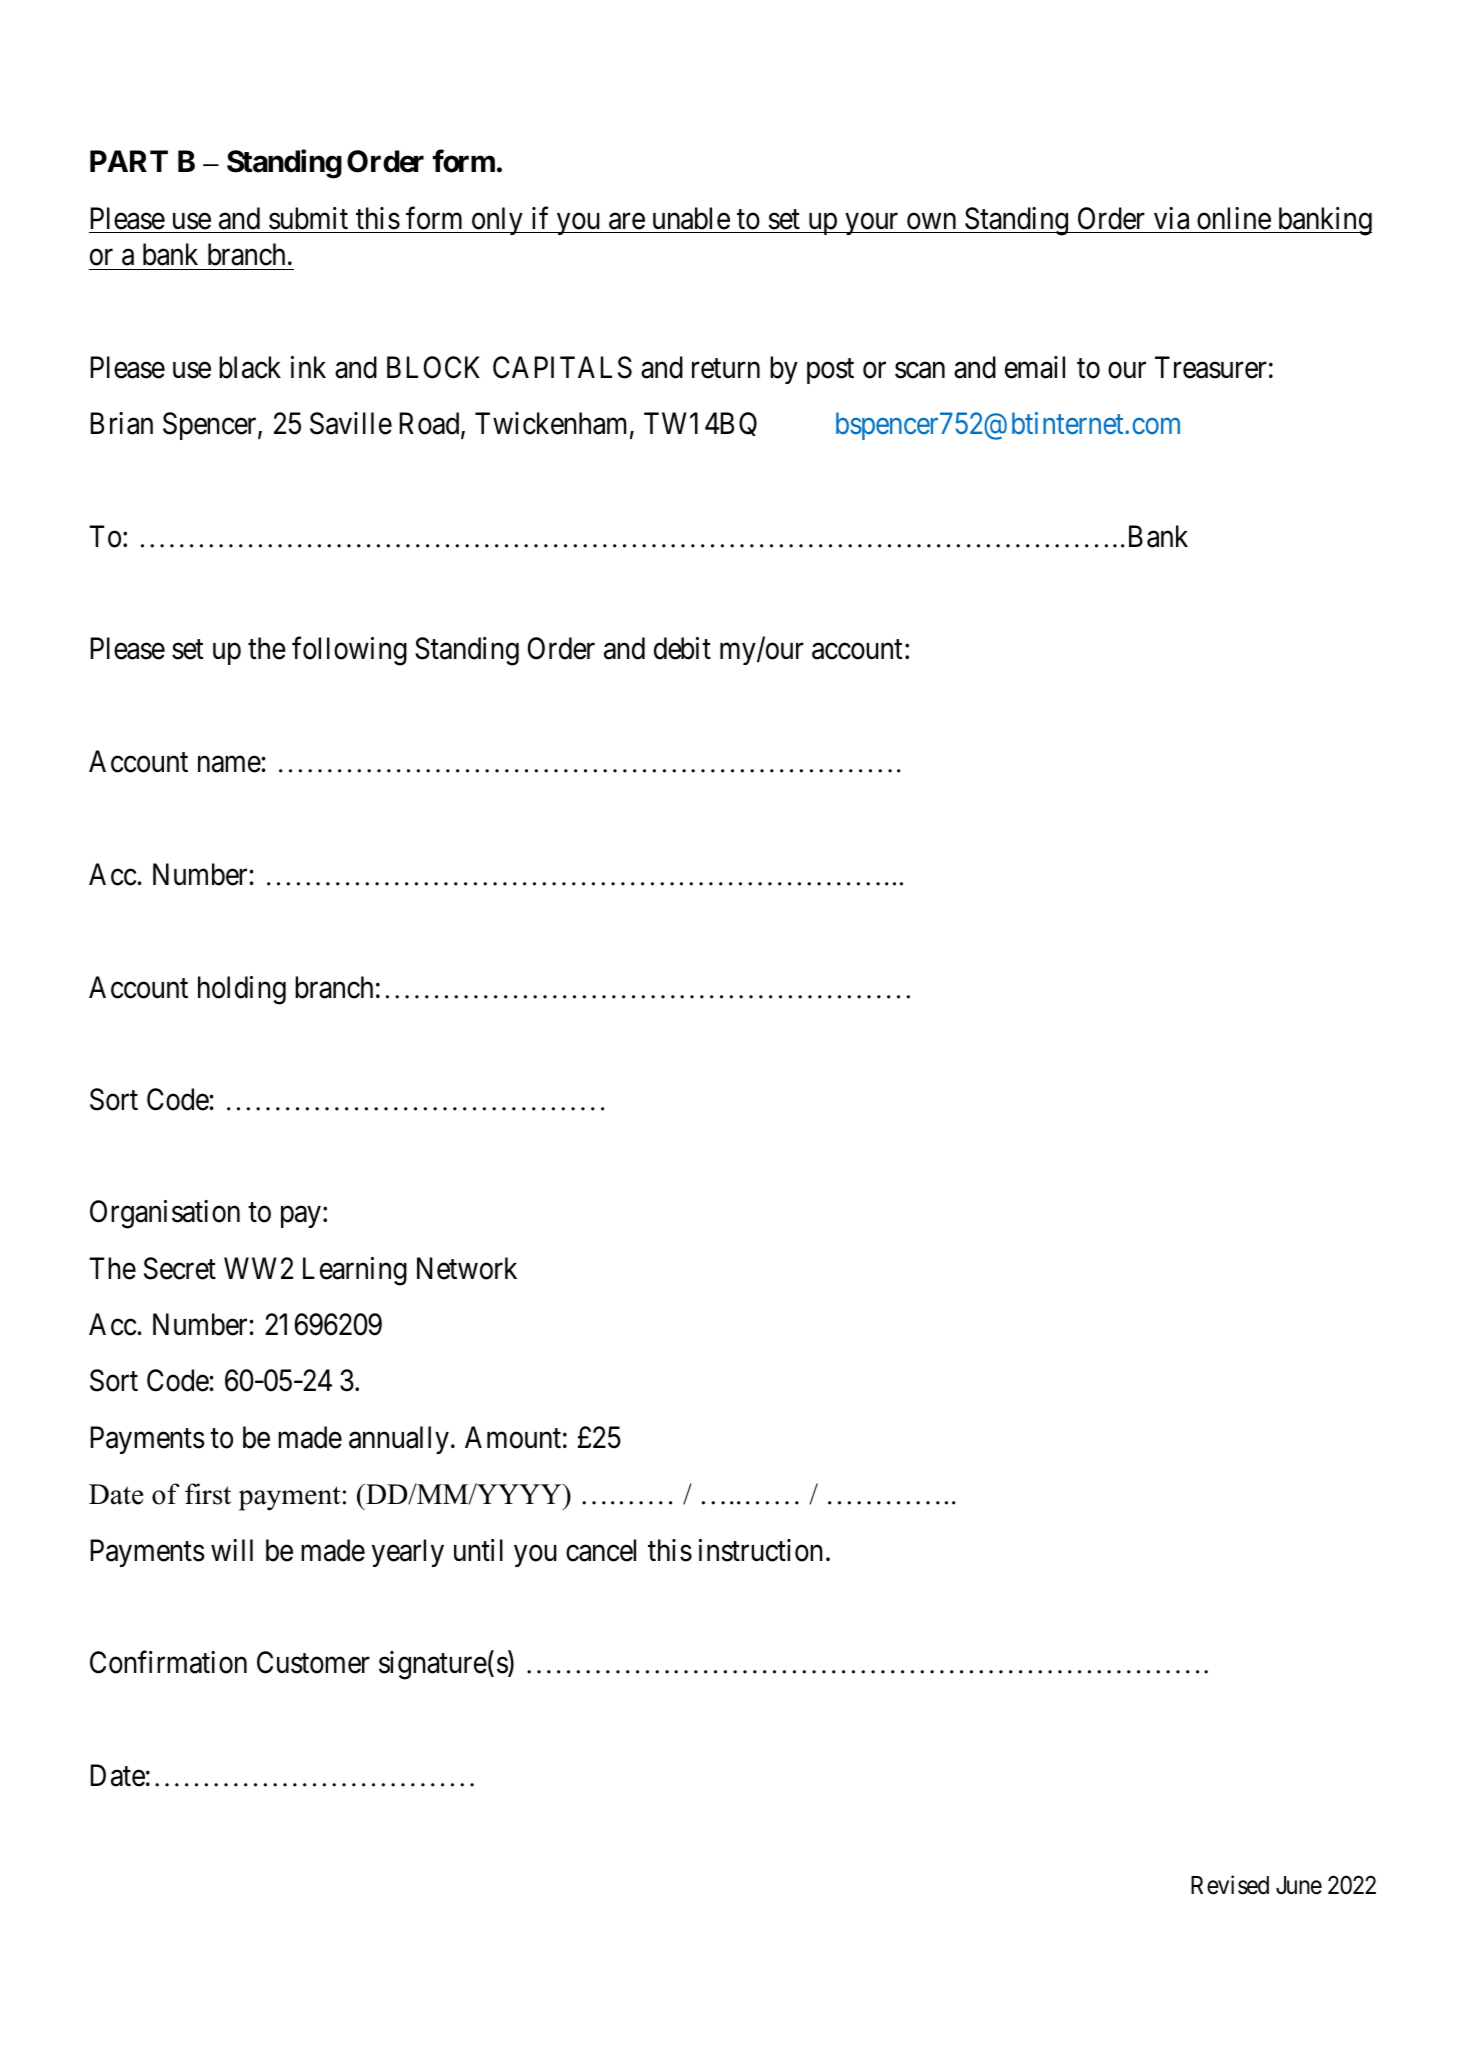  Describe the element at coordinates (601, 1550) in the screenshot. I see `cancel` at that location.
